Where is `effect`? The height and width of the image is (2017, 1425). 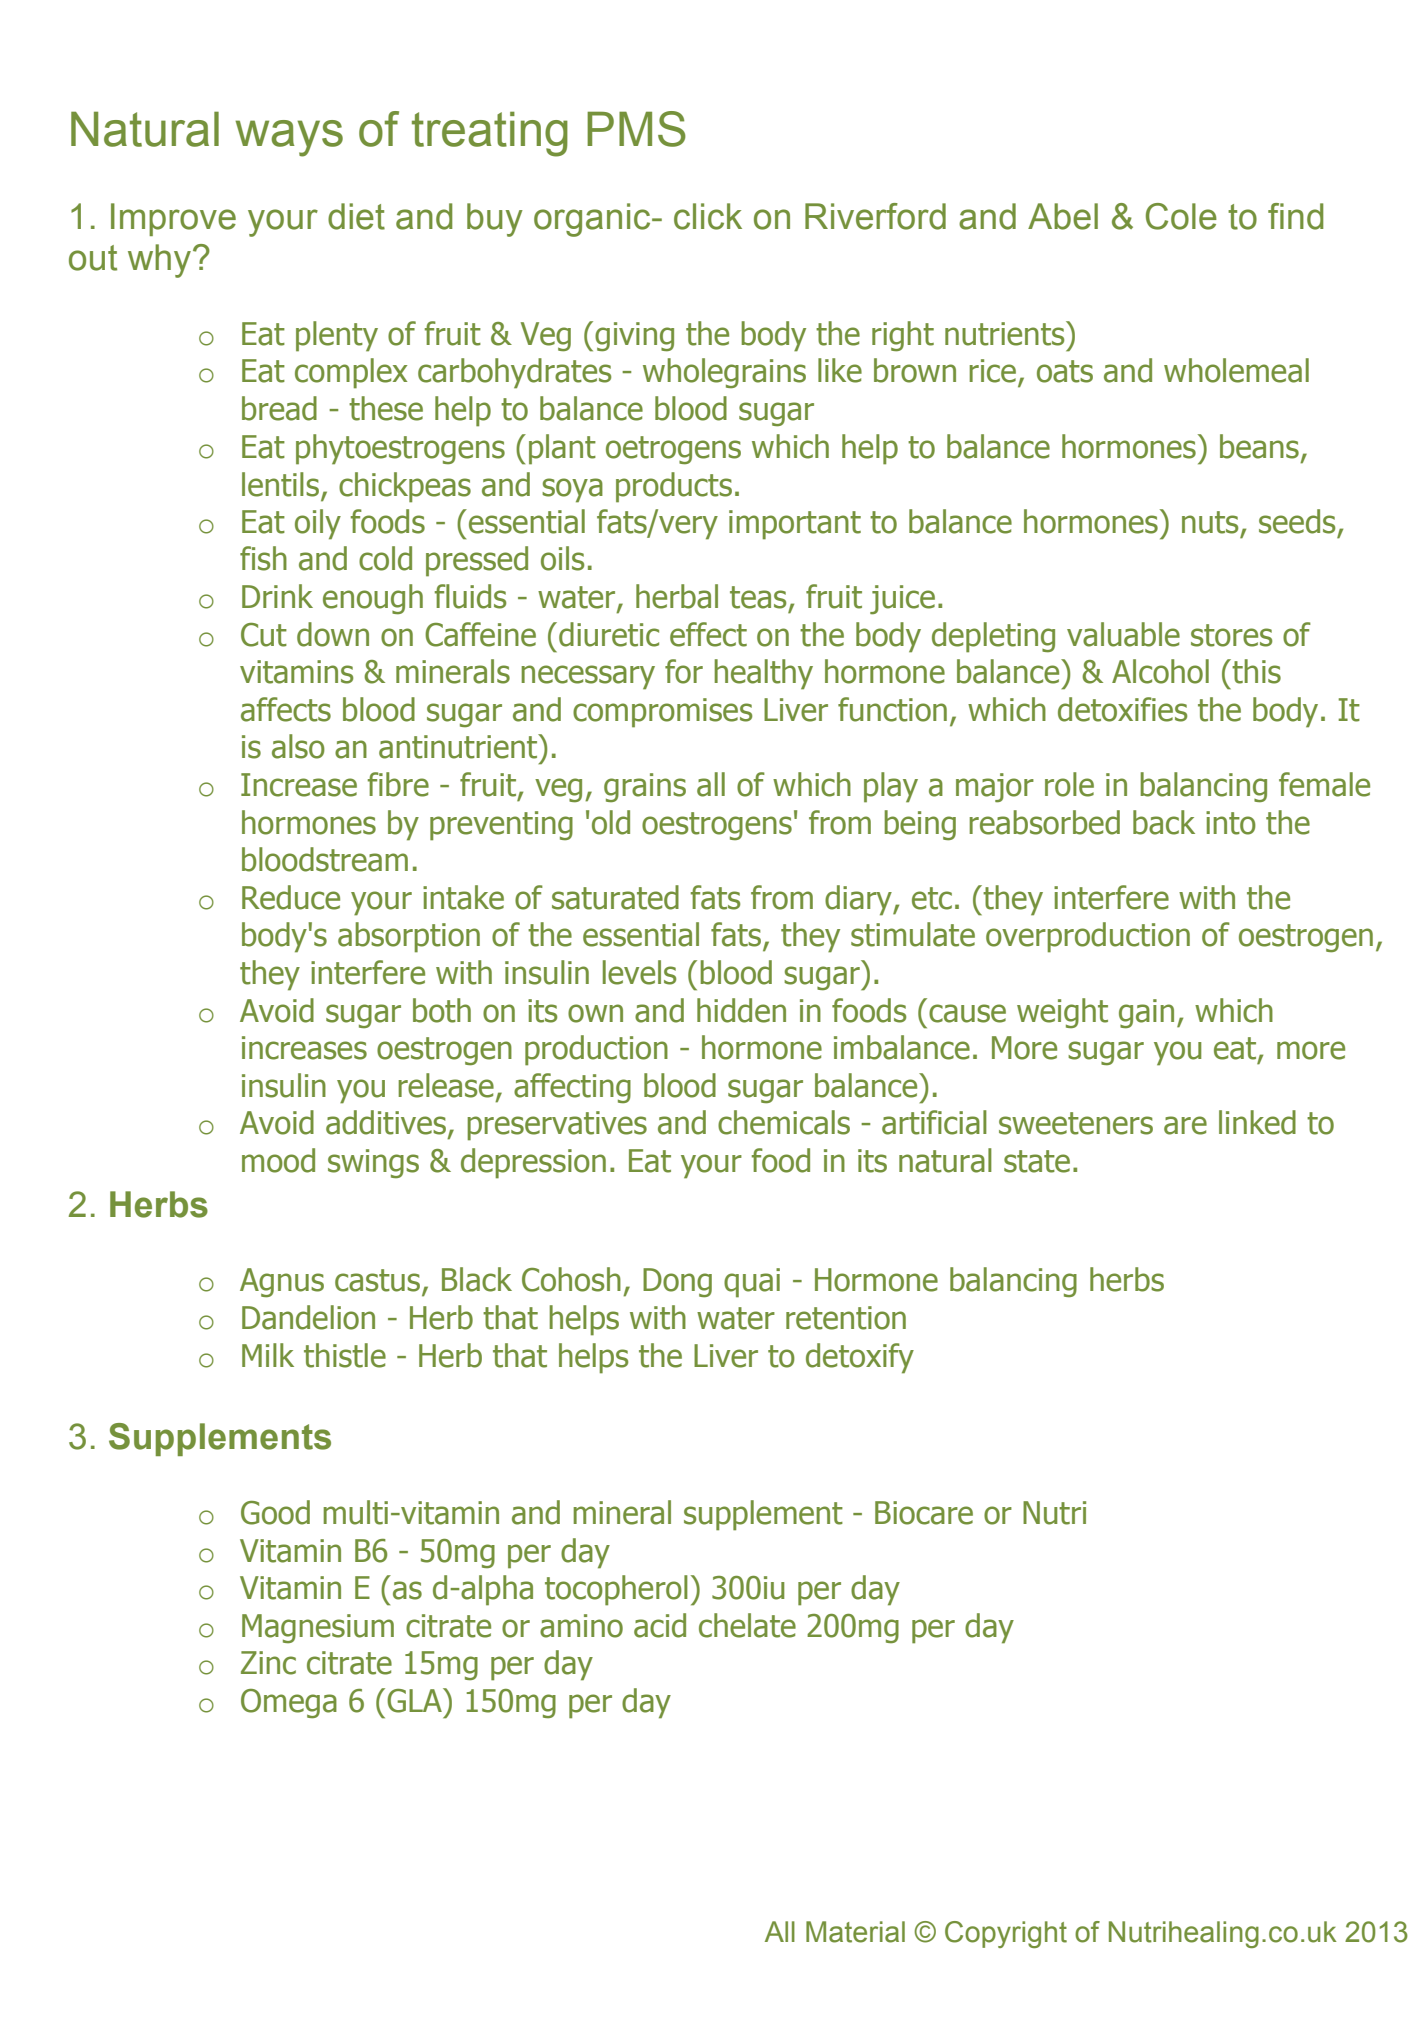
effect is located at coordinates (708, 634).
